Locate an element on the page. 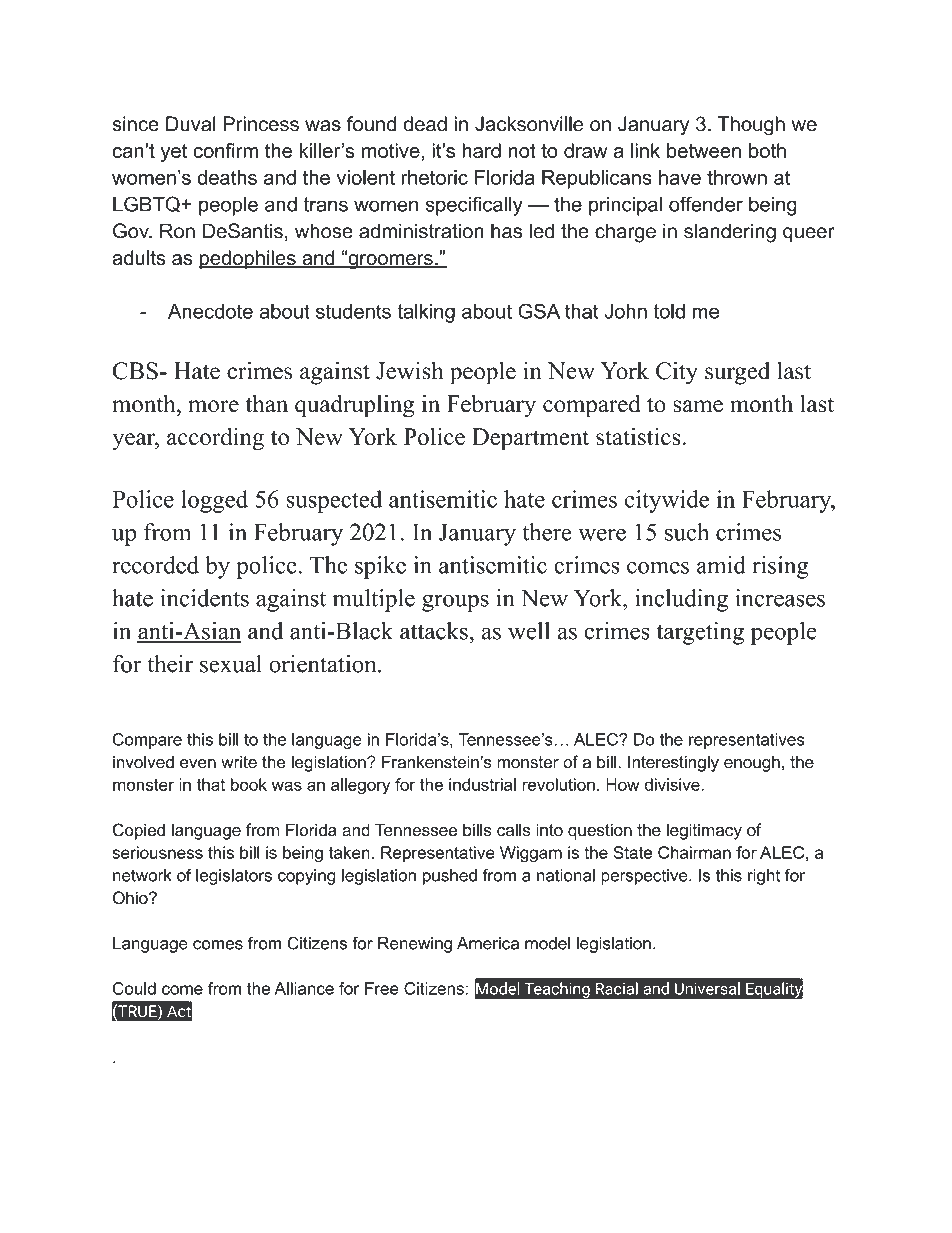  legitimacy is located at coordinates (704, 831).
